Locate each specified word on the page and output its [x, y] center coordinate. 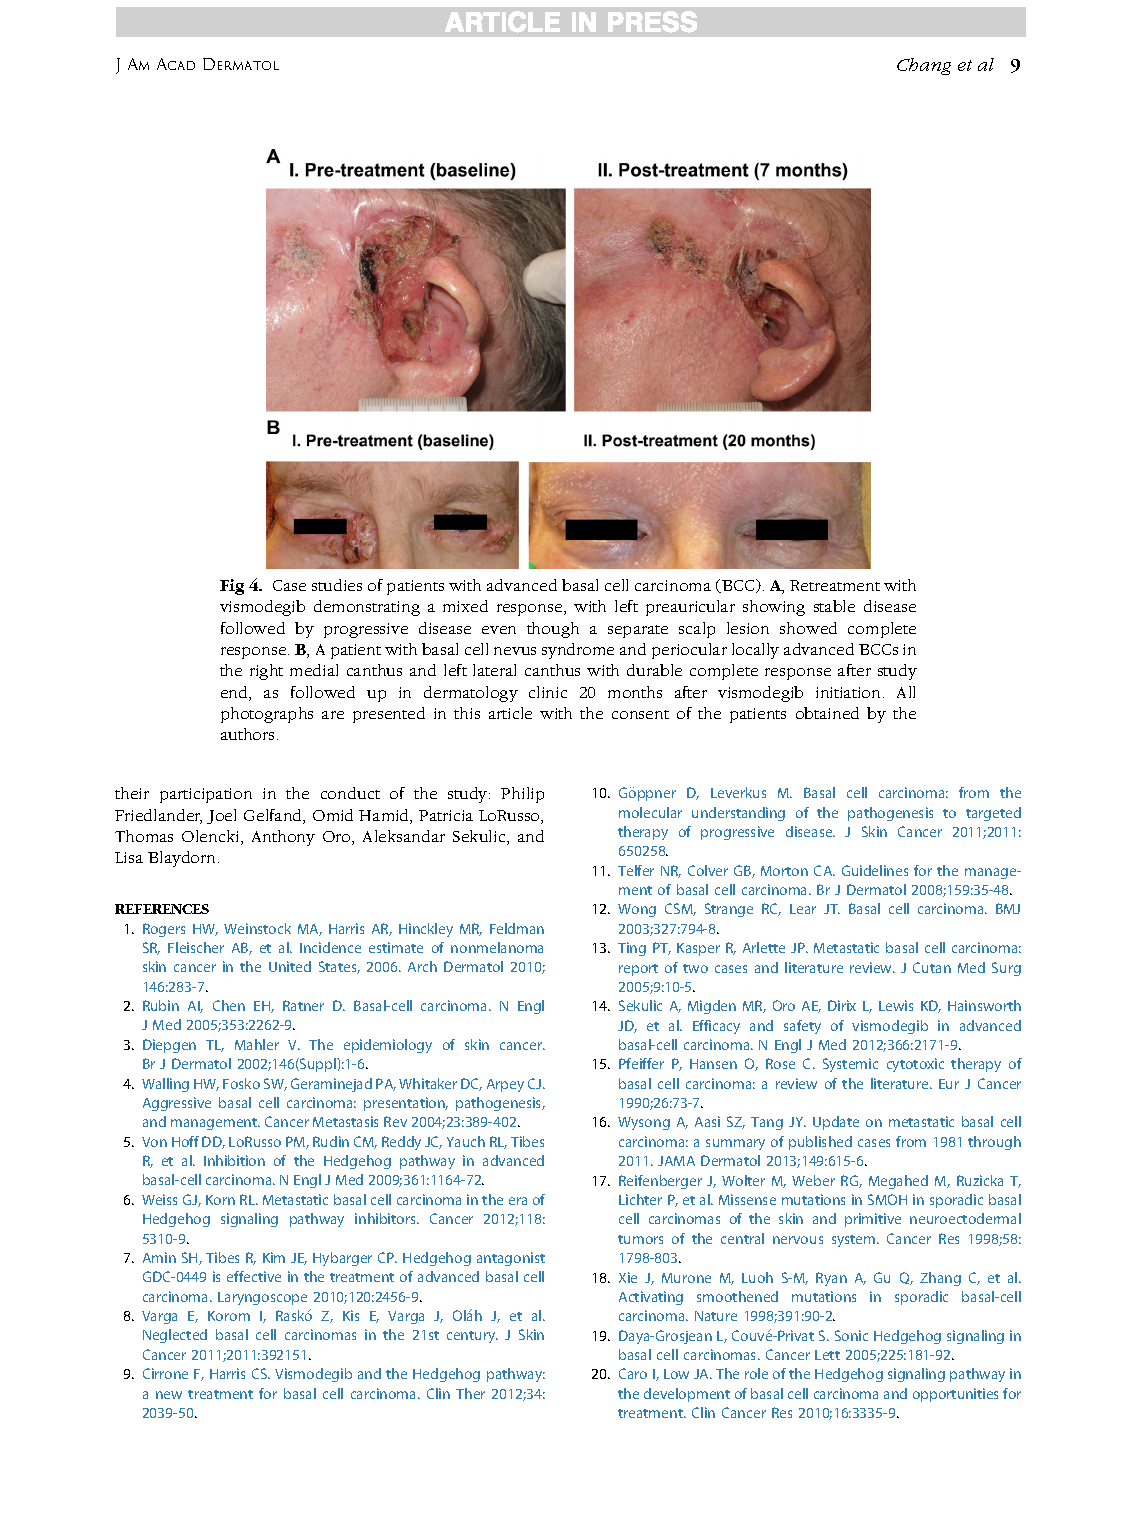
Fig [232, 587]
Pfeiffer [641, 1063]
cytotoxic [915, 1065]
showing [774, 608]
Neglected [175, 1336]
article [510, 713]
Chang [924, 66]
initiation [850, 692]
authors [249, 734]
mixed [465, 606]
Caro [633, 1373]
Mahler [257, 1044]
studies [337, 585]
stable [834, 606]
